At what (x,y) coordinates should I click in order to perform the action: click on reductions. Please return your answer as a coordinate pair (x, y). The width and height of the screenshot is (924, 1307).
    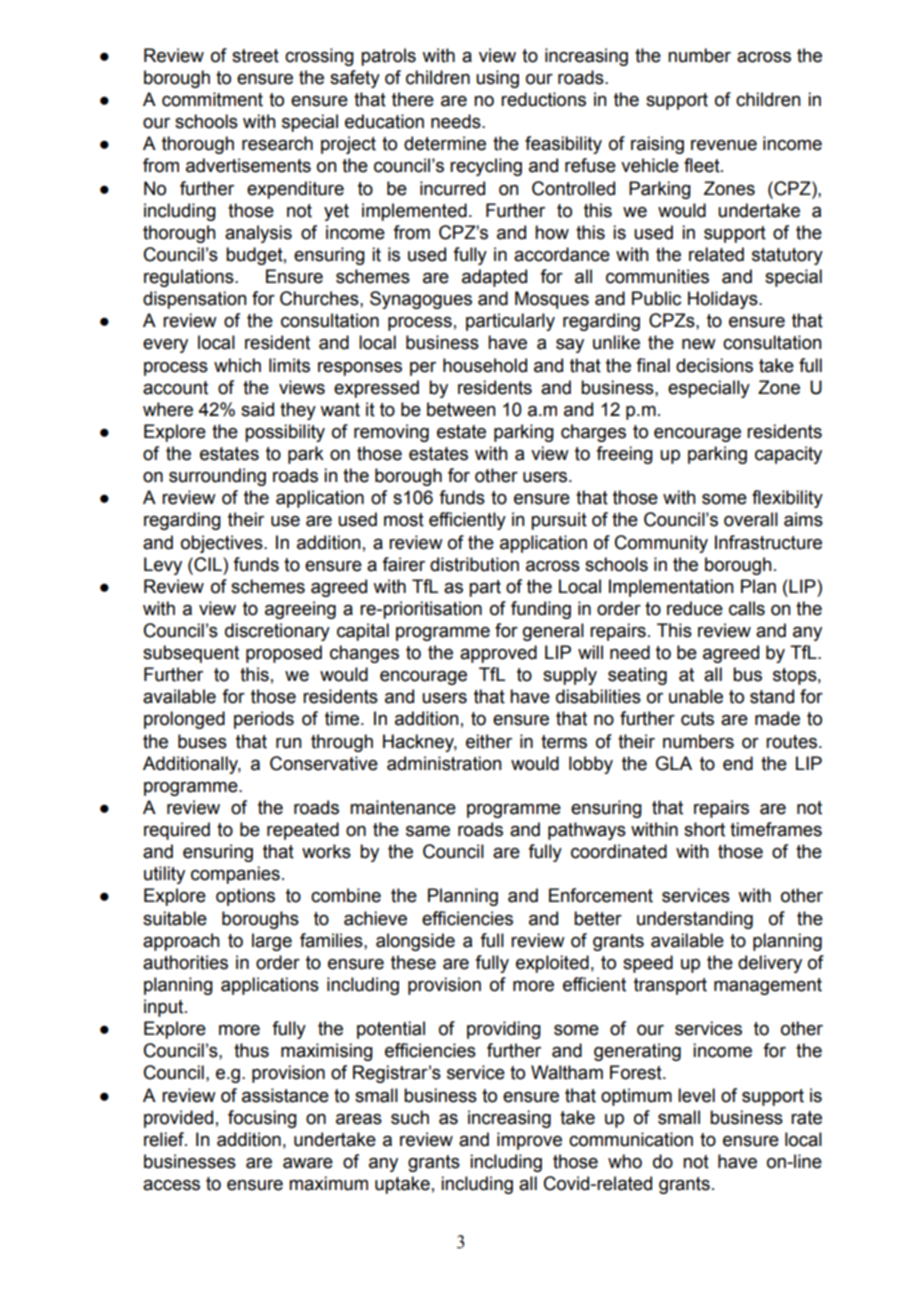
    Looking at the image, I should click on (543, 99).
